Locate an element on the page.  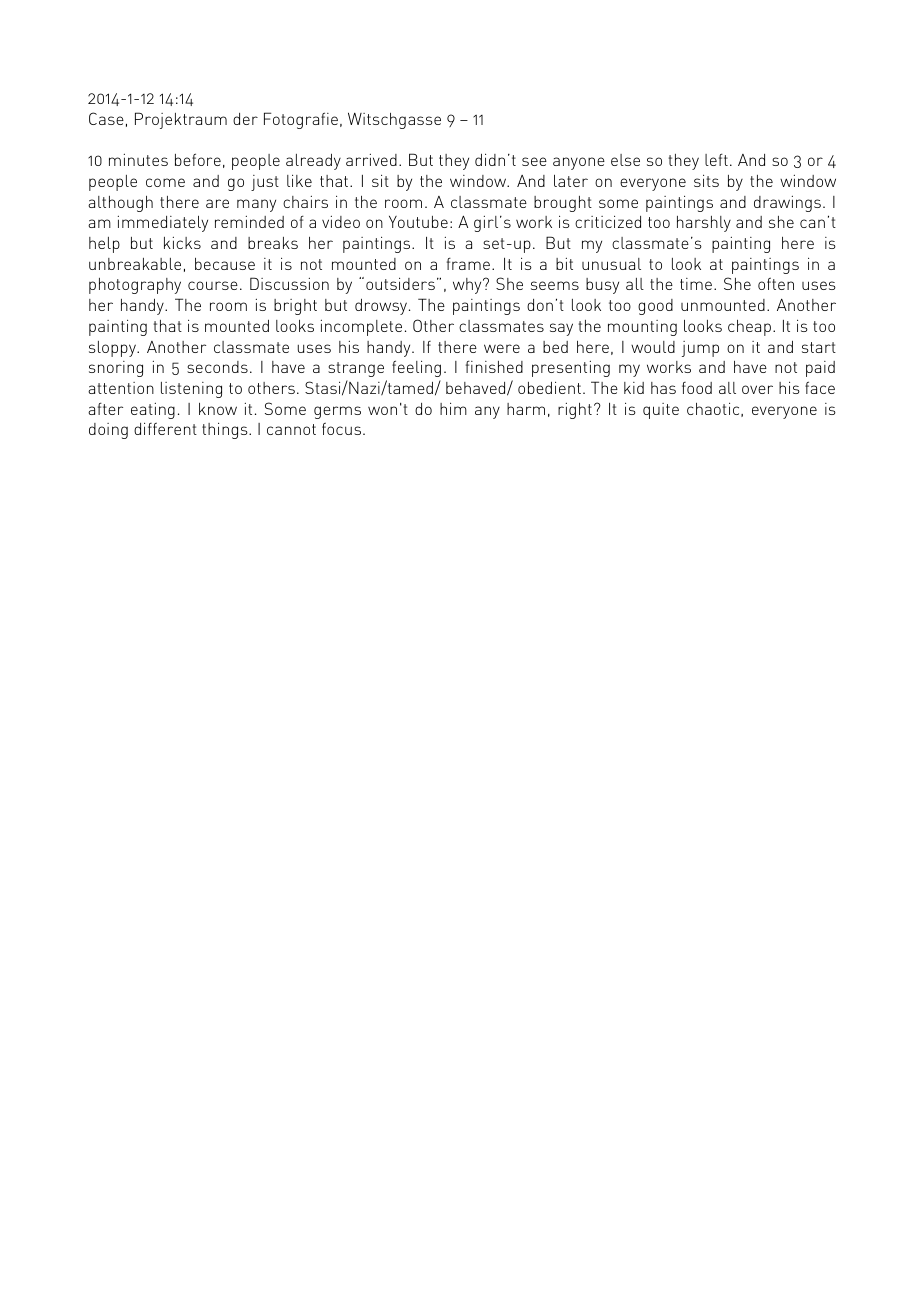
left is located at coordinates (716, 160).
